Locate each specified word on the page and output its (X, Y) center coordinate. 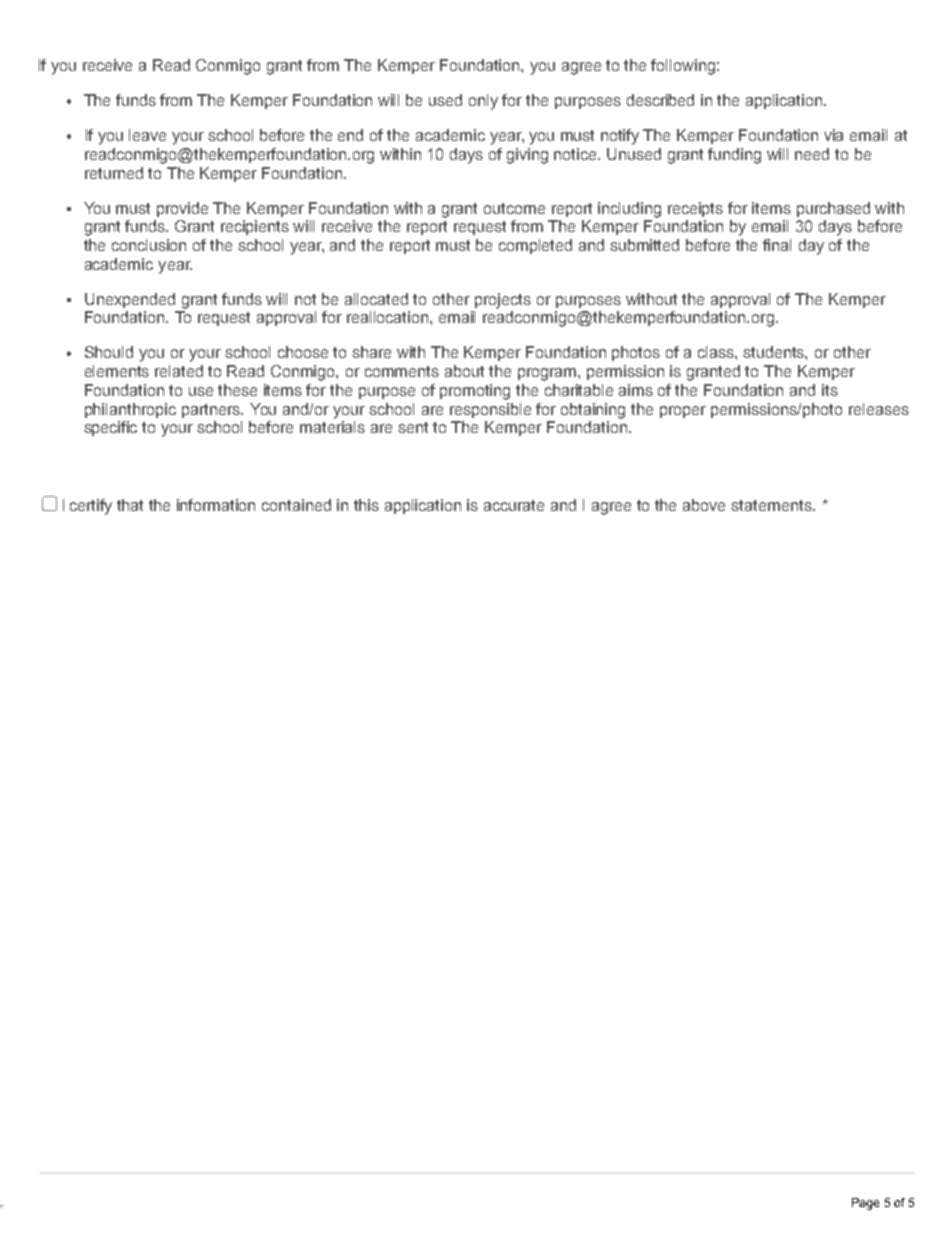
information (216, 505)
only (483, 102)
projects (503, 301)
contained (296, 505)
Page (865, 1204)
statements (772, 505)
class (717, 352)
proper (683, 412)
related (179, 371)
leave (147, 135)
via (833, 135)
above (704, 505)
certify (91, 507)
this (366, 505)
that (130, 505)
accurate (514, 505)
